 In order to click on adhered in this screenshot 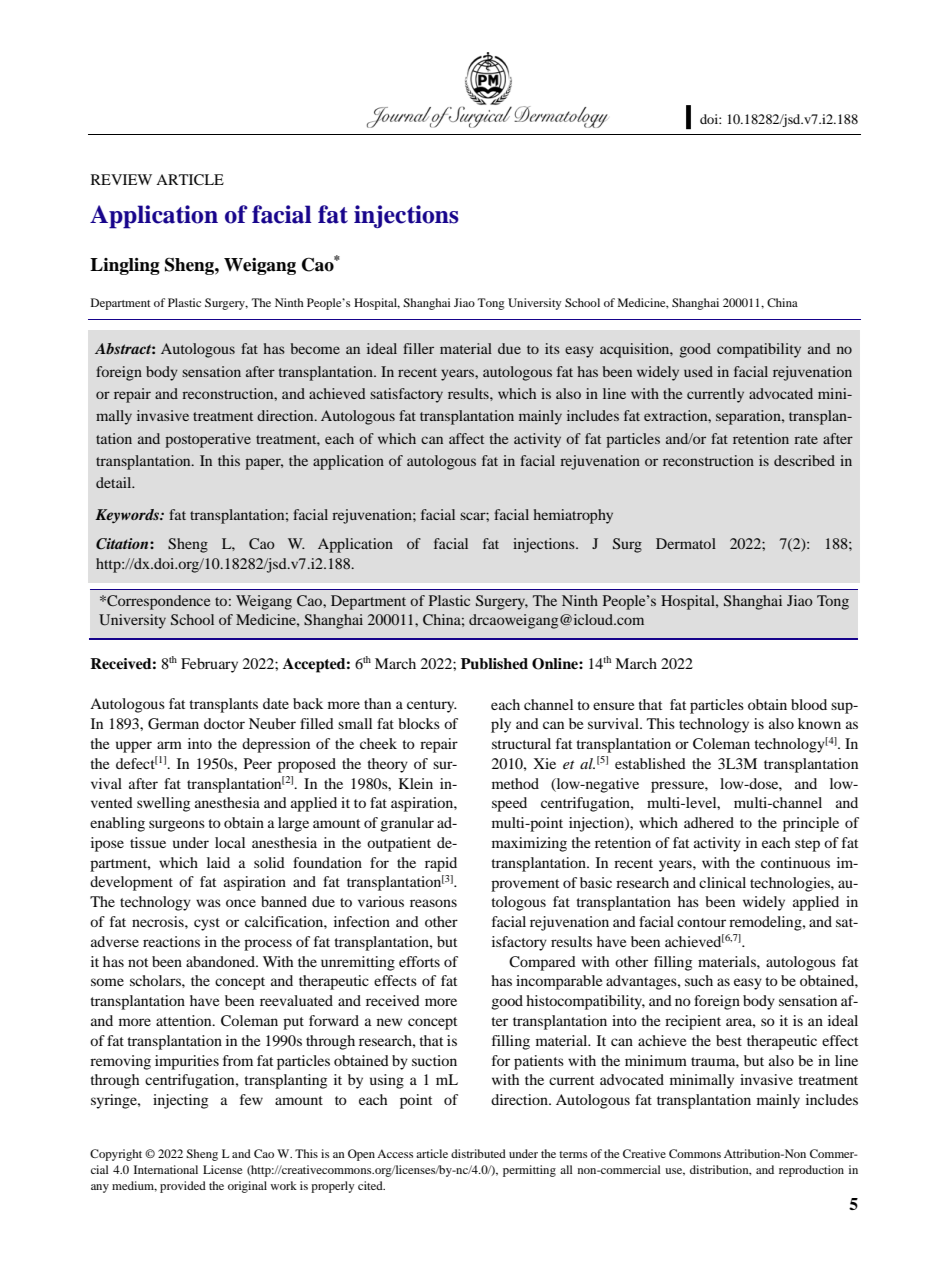, I will do `click(709, 822)`.
